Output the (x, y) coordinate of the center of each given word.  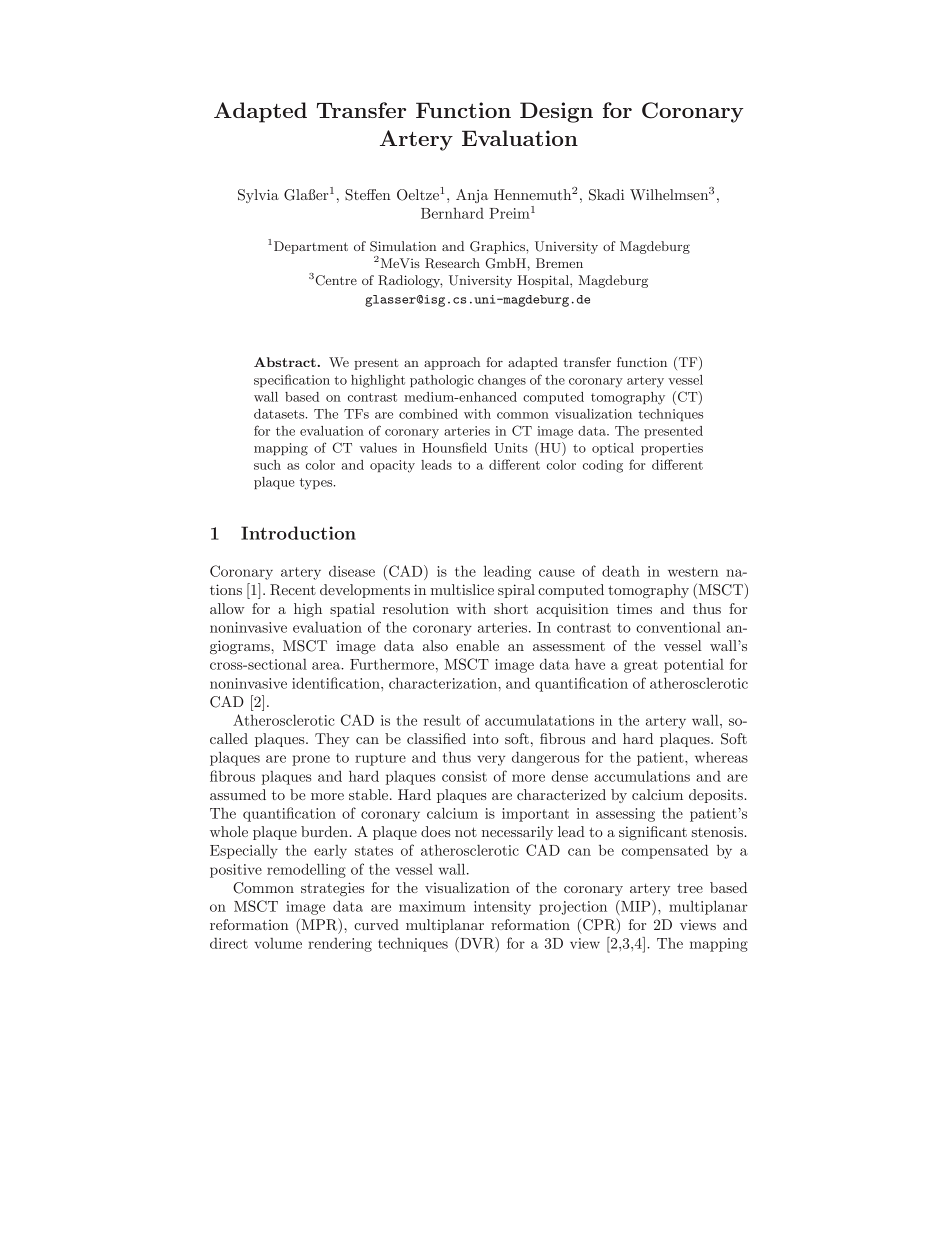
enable (477, 645)
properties (672, 449)
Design (556, 112)
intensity (502, 908)
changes (502, 381)
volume (278, 943)
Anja (472, 196)
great (641, 666)
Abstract (285, 362)
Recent (293, 590)
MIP (636, 906)
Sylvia (258, 196)
